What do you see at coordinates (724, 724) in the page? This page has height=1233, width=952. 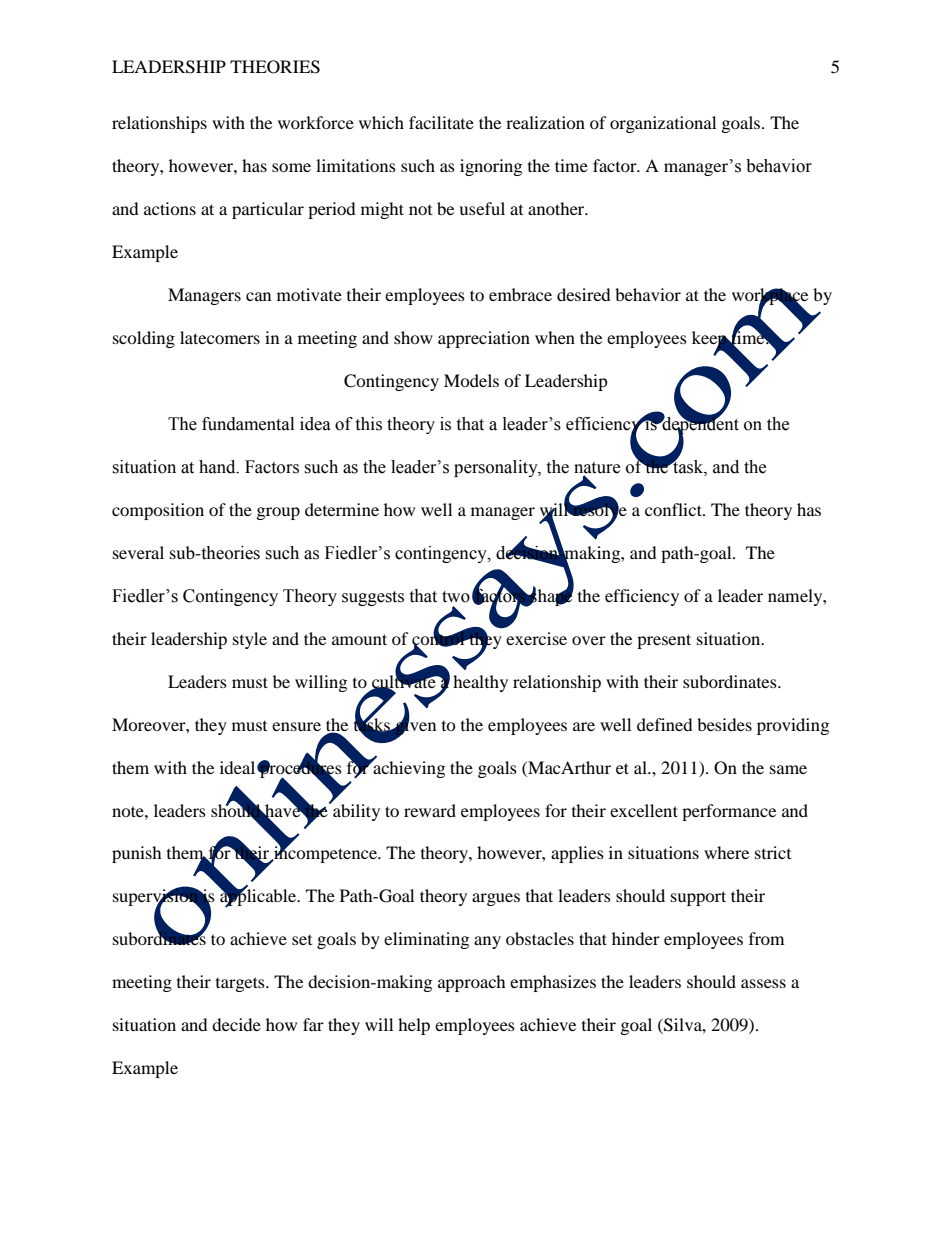 I see `besides` at bounding box center [724, 724].
